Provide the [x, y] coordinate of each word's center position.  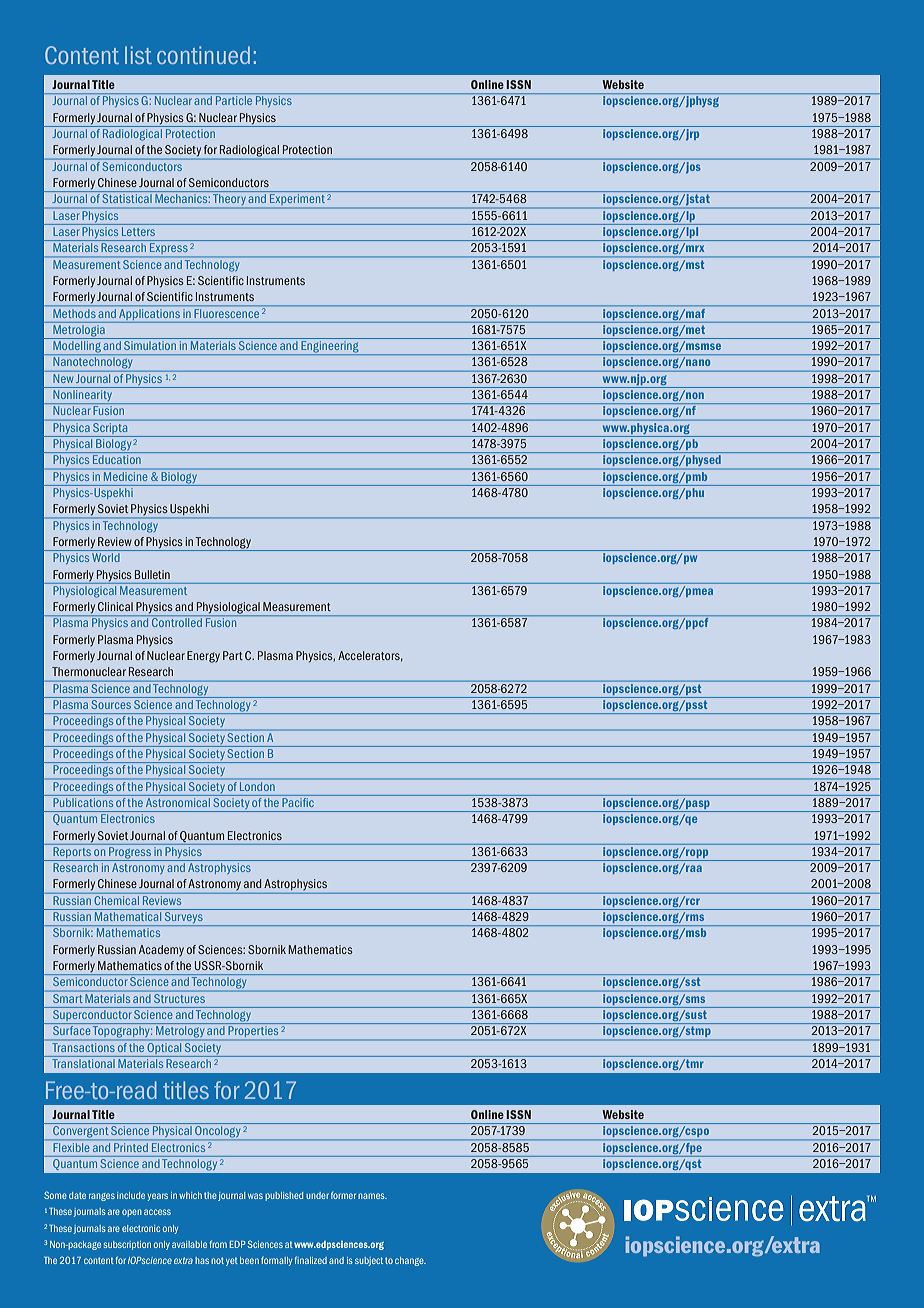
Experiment [297, 198]
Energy [203, 657]
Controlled [177, 622]
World [106, 557]
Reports [72, 854]
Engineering [330, 348]
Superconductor [92, 1017]
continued [203, 55]
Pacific [298, 801]
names [372, 1196]
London [257, 786]
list [138, 55]
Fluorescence [227, 313]
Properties [253, 1031]
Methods [74, 313]
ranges [102, 1197]
